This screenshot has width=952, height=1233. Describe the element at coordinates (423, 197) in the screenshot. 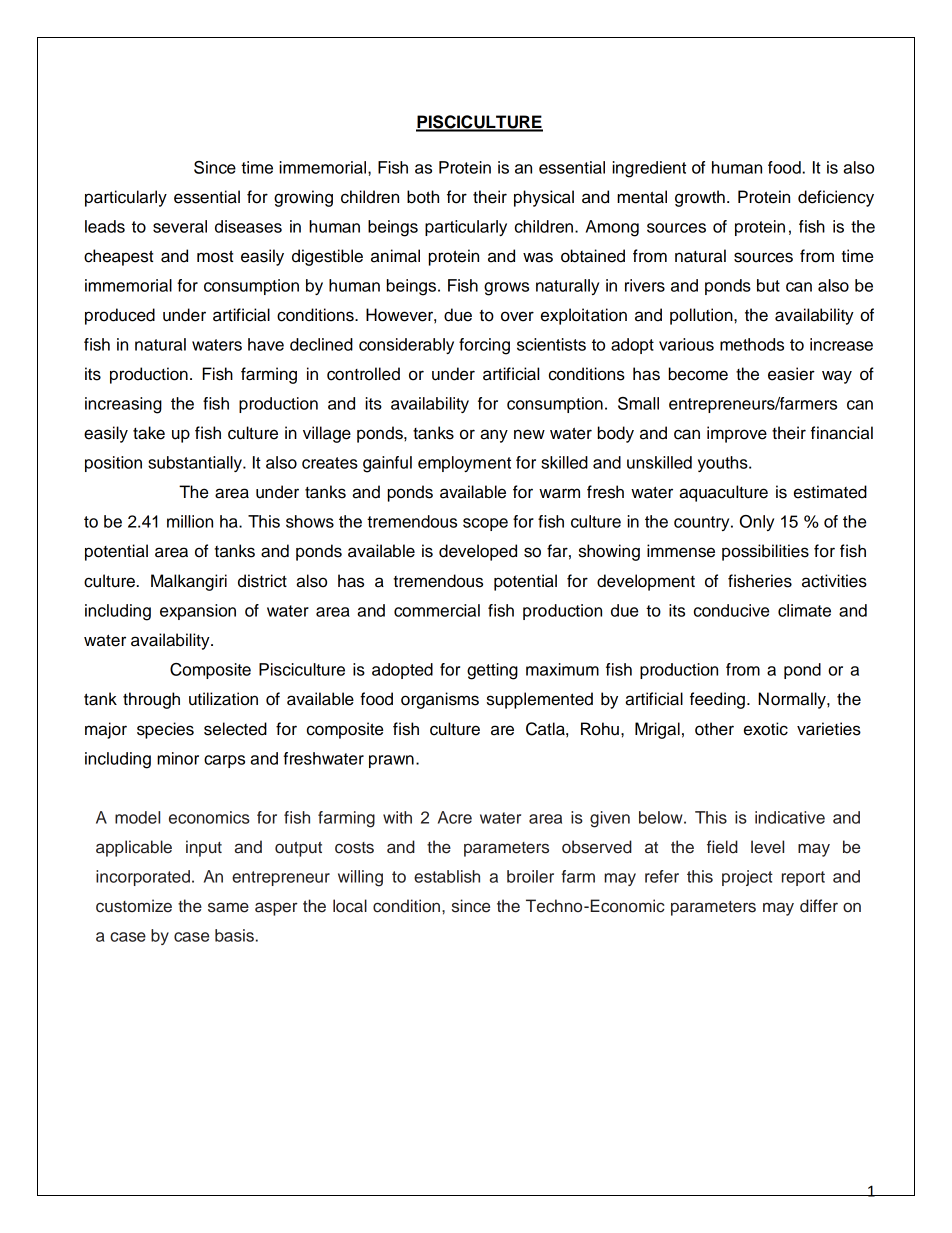

I see `both` at that location.
